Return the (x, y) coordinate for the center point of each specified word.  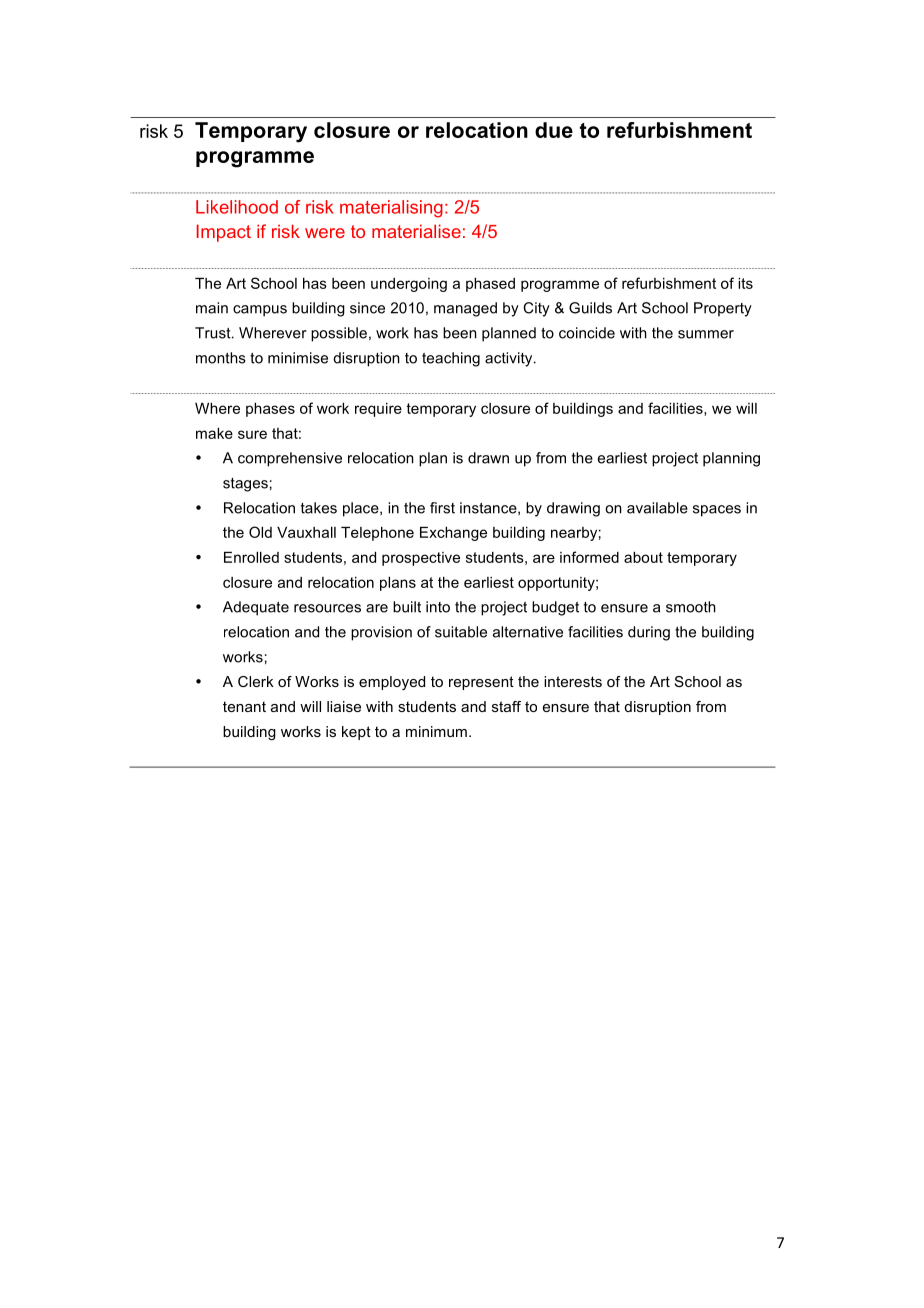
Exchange (453, 534)
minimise (298, 358)
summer (706, 334)
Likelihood (237, 207)
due (554, 130)
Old (260, 532)
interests (573, 681)
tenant (244, 706)
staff (506, 706)
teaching (451, 359)
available (657, 508)
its (745, 283)
